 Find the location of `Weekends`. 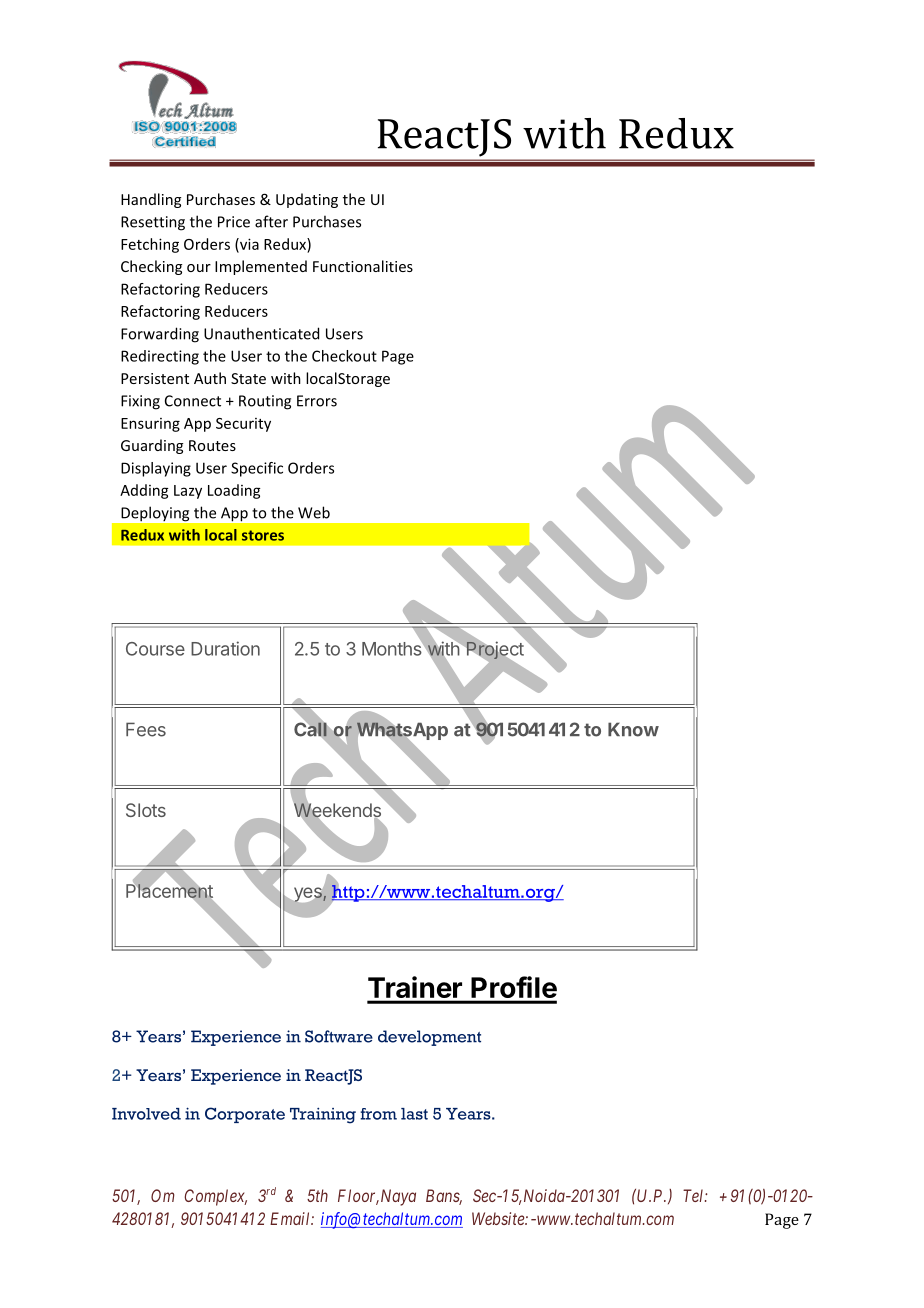

Weekends is located at coordinates (337, 810).
